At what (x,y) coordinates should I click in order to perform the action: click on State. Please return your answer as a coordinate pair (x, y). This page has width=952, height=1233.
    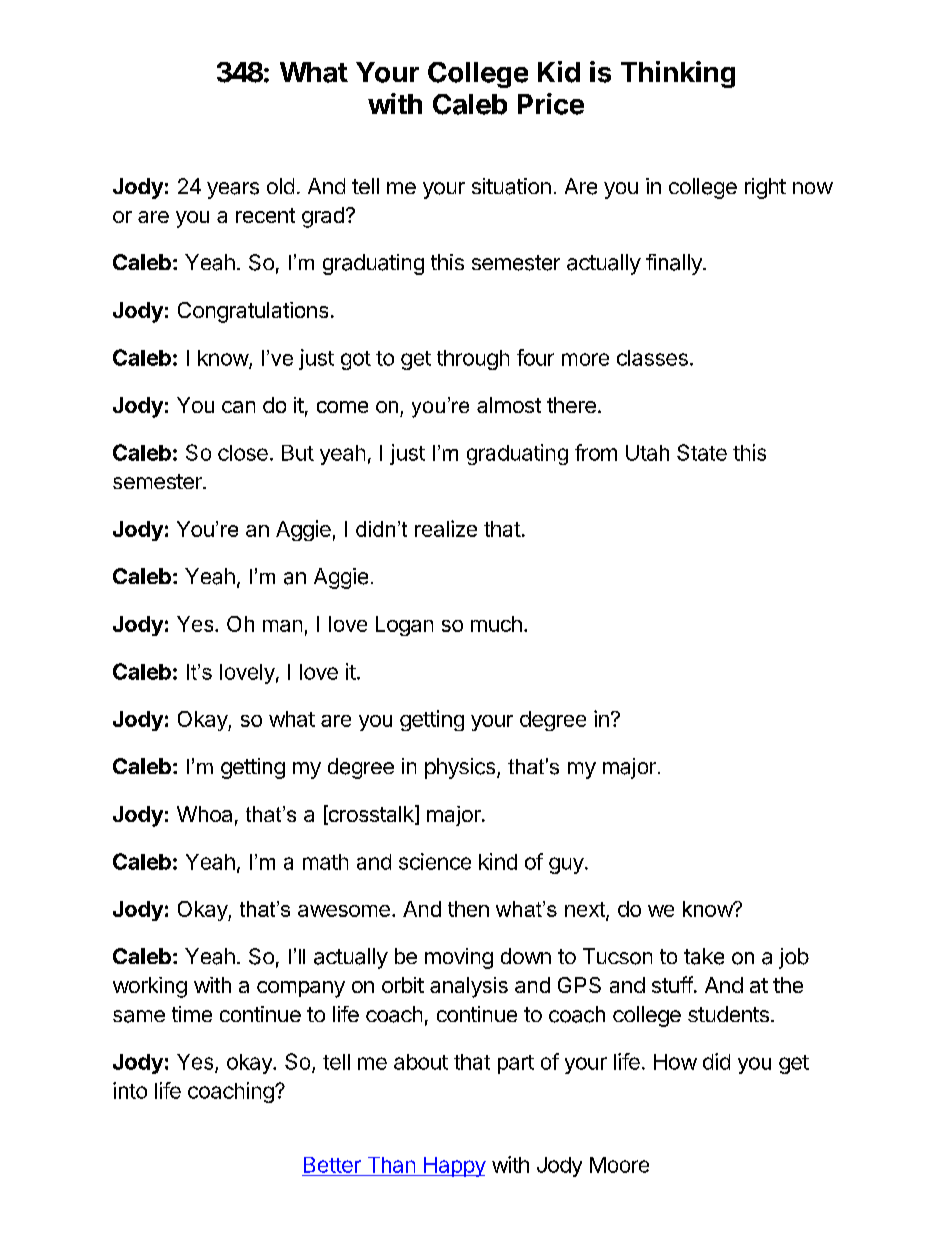
    Looking at the image, I should click on (702, 452).
